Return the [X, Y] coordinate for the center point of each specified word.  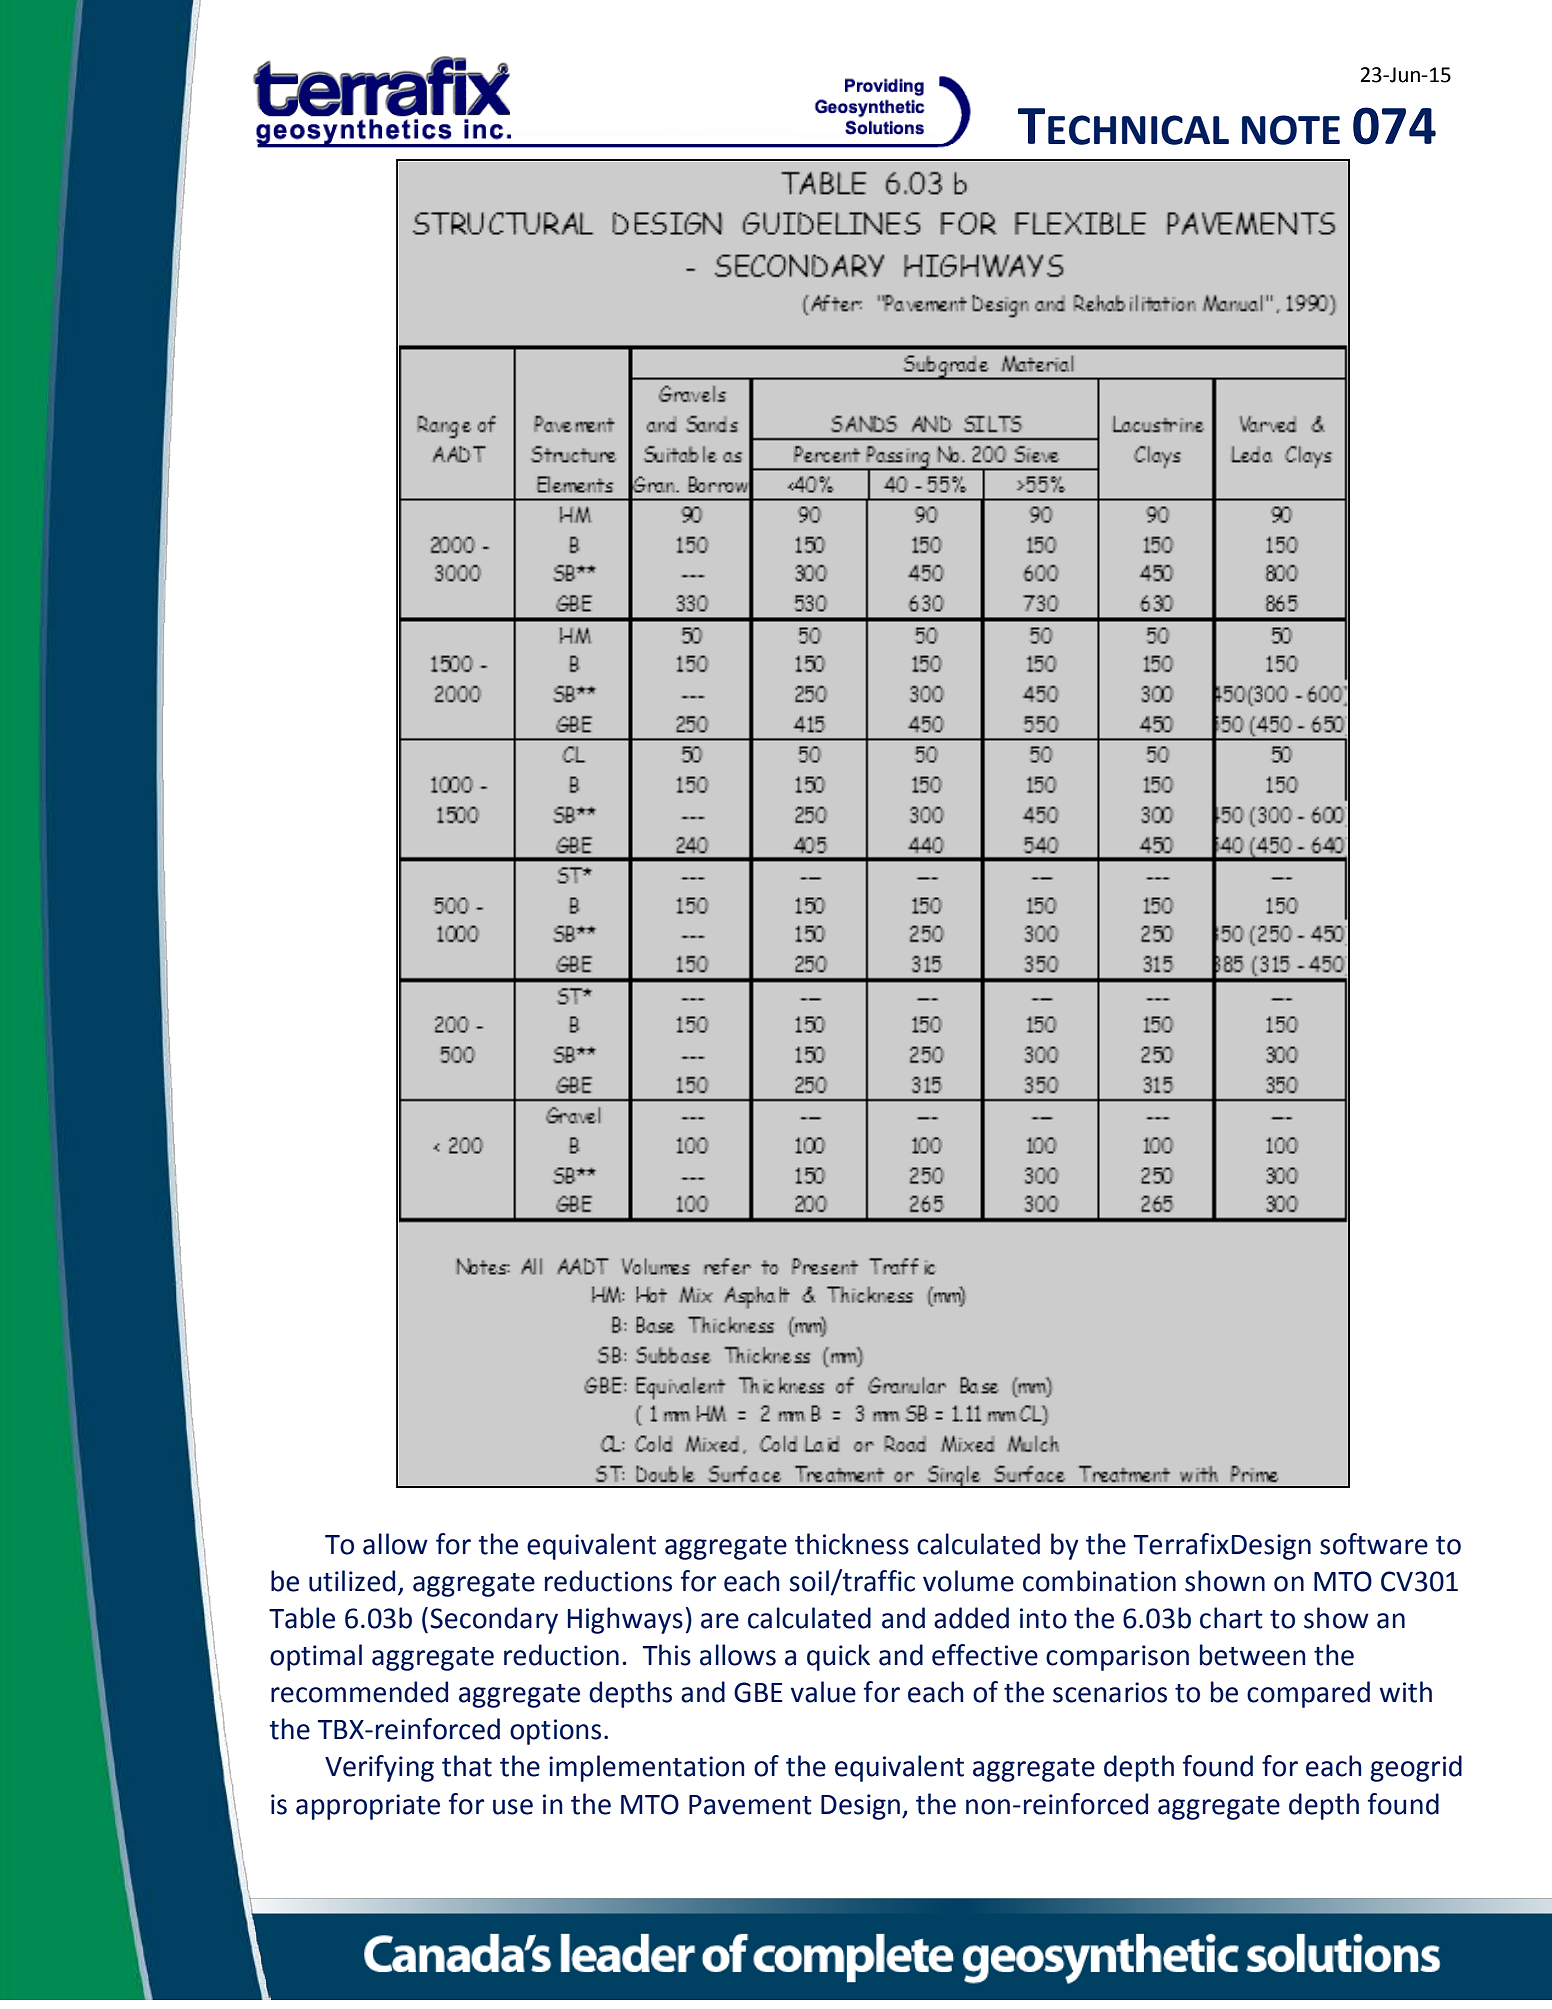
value [823, 1692]
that [467, 1766]
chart [1231, 1618]
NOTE [1291, 130]
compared [1308, 1694]
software [1374, 1544]
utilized [352, 1581]
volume [968, 1581]
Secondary [494, 1620]
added [971, 1618]
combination [1099, 1581]
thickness [852, 1544]
